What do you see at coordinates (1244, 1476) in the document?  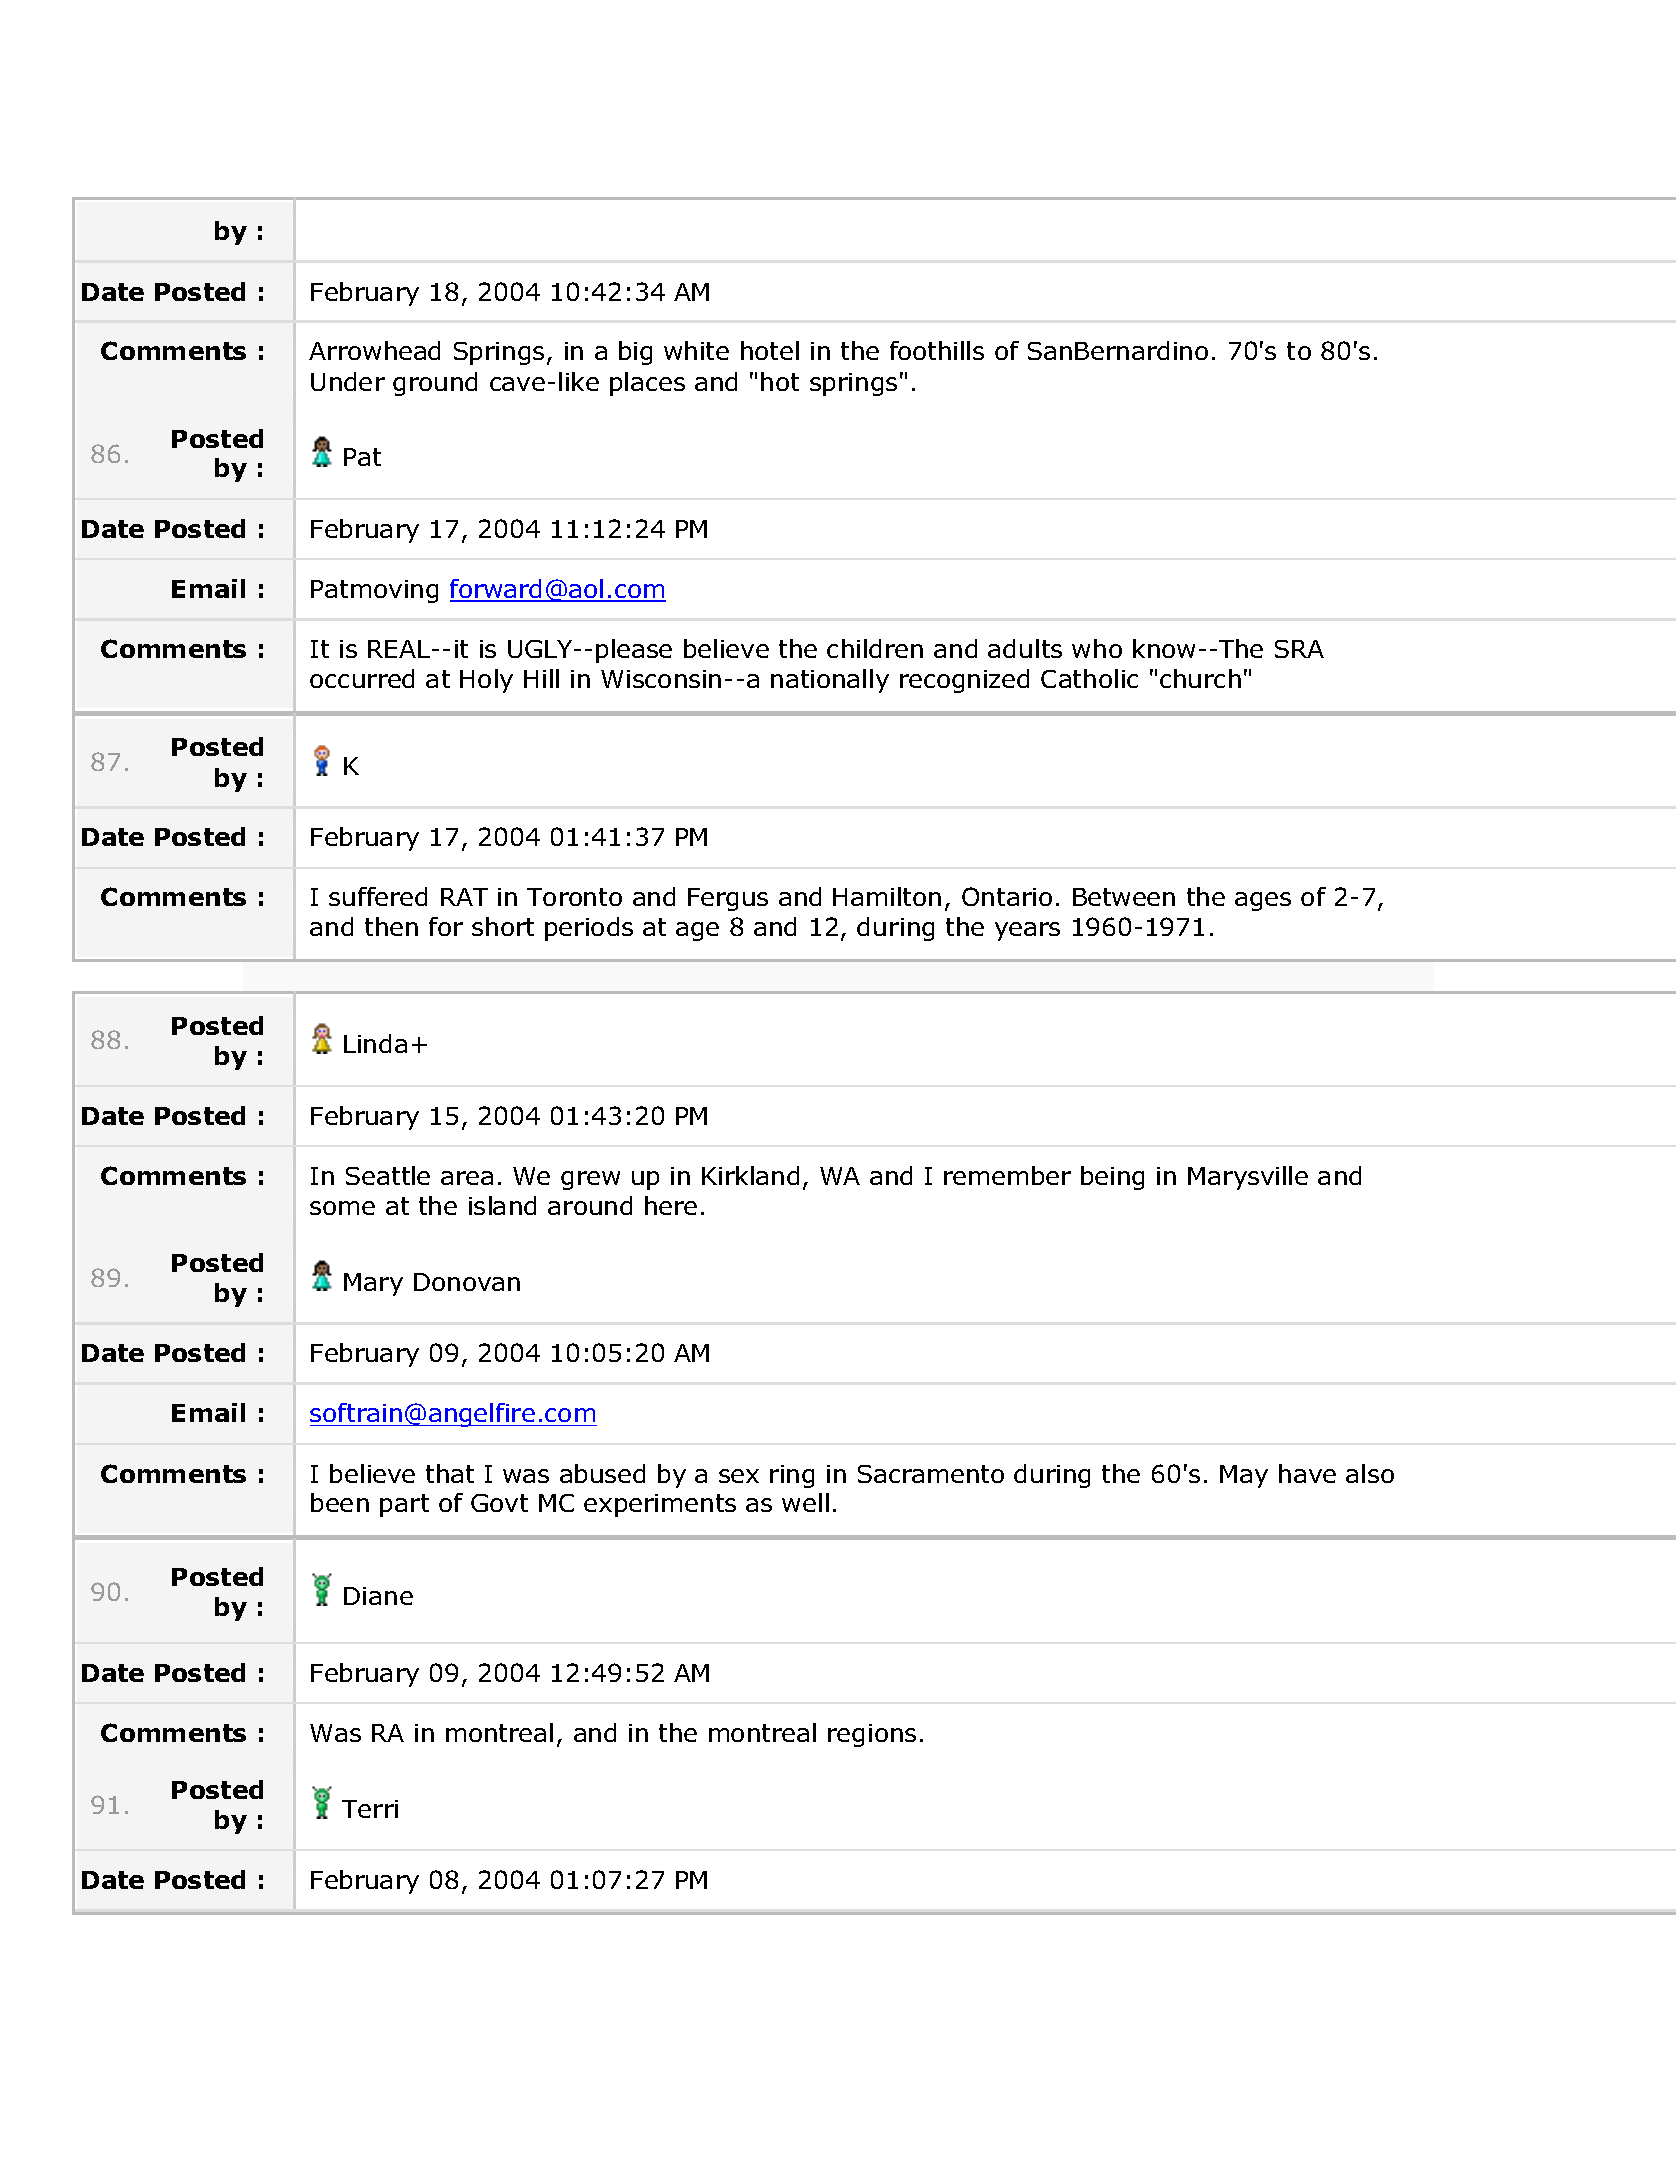 I see `May` at bounding box center [1244, 1476].
